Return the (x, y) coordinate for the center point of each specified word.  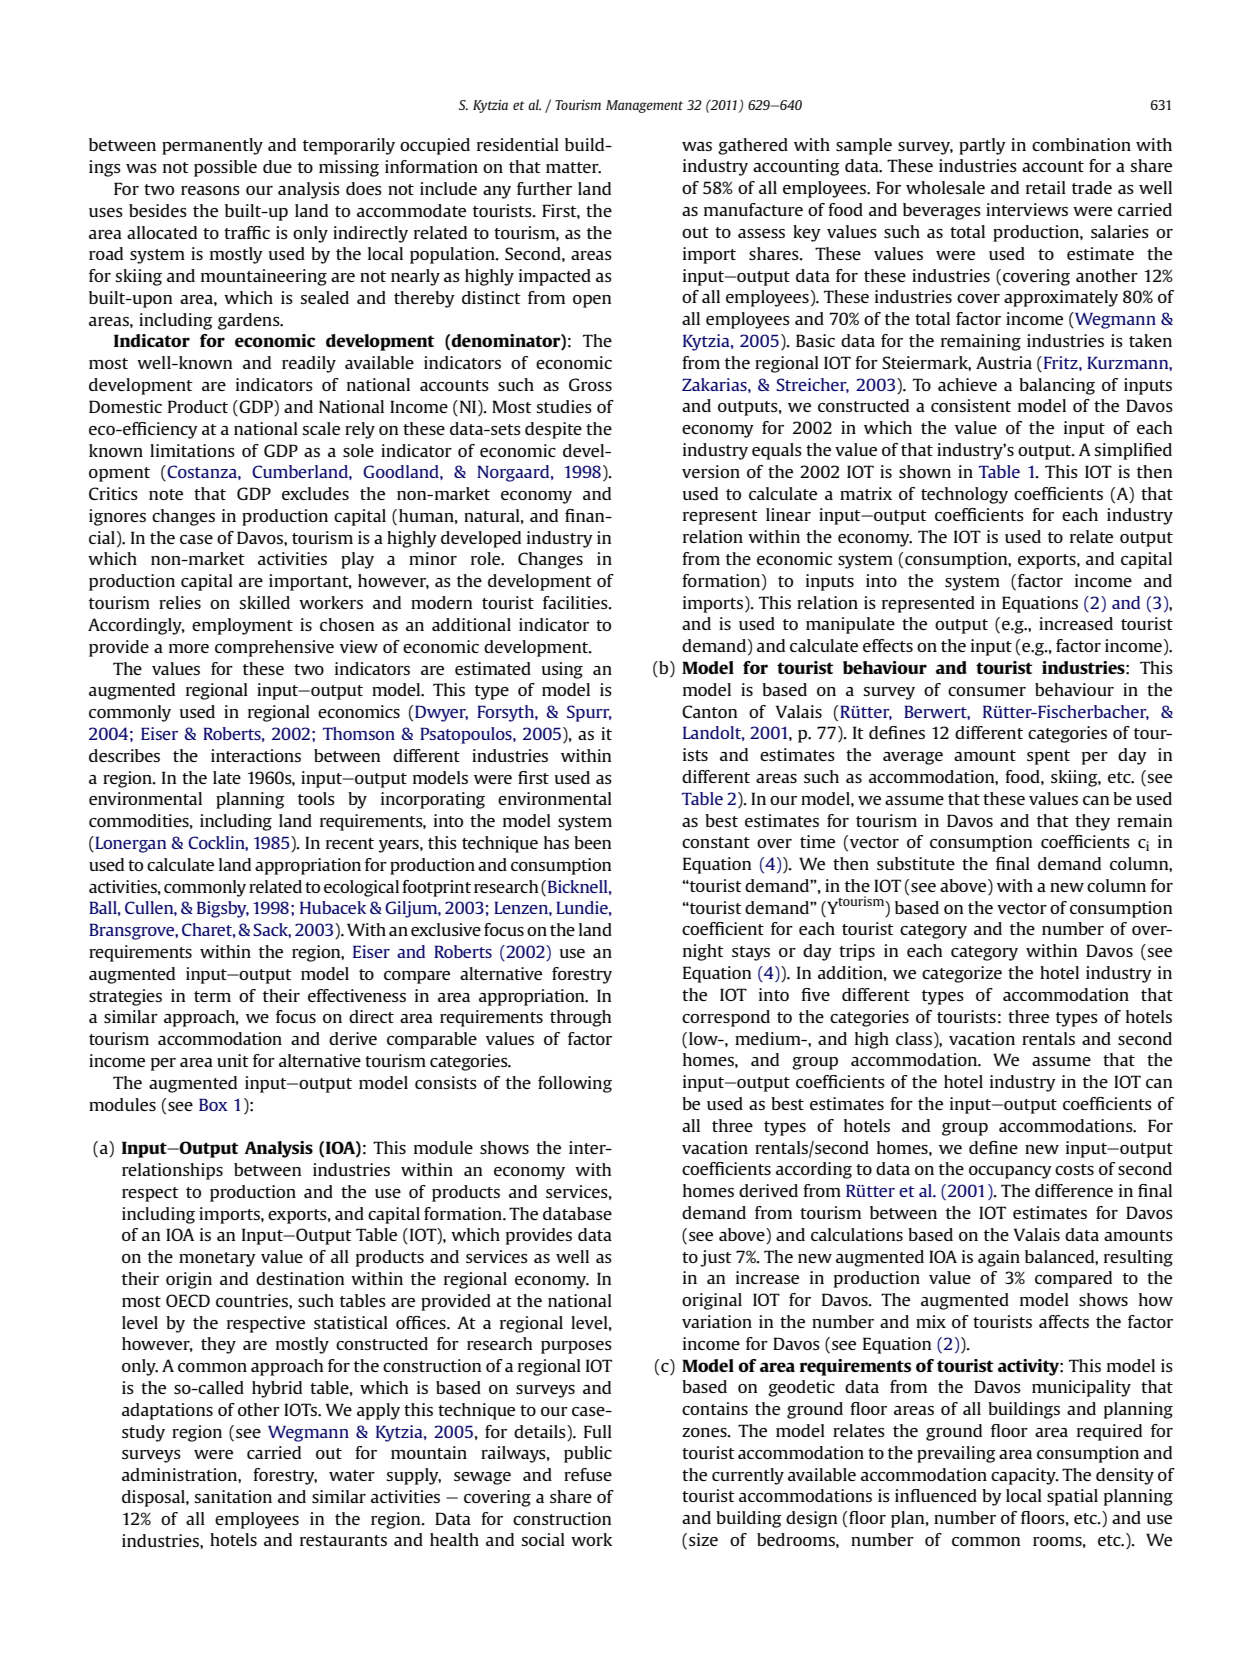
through (580, 1018)
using (562, 670)
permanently (212, 146)
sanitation (233, 1496)
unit (233, 1060)
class (914, 1038)
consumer (987, 691)
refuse (588, 1474)
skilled (265, 602)
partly (982, 146)
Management (644, 106)
